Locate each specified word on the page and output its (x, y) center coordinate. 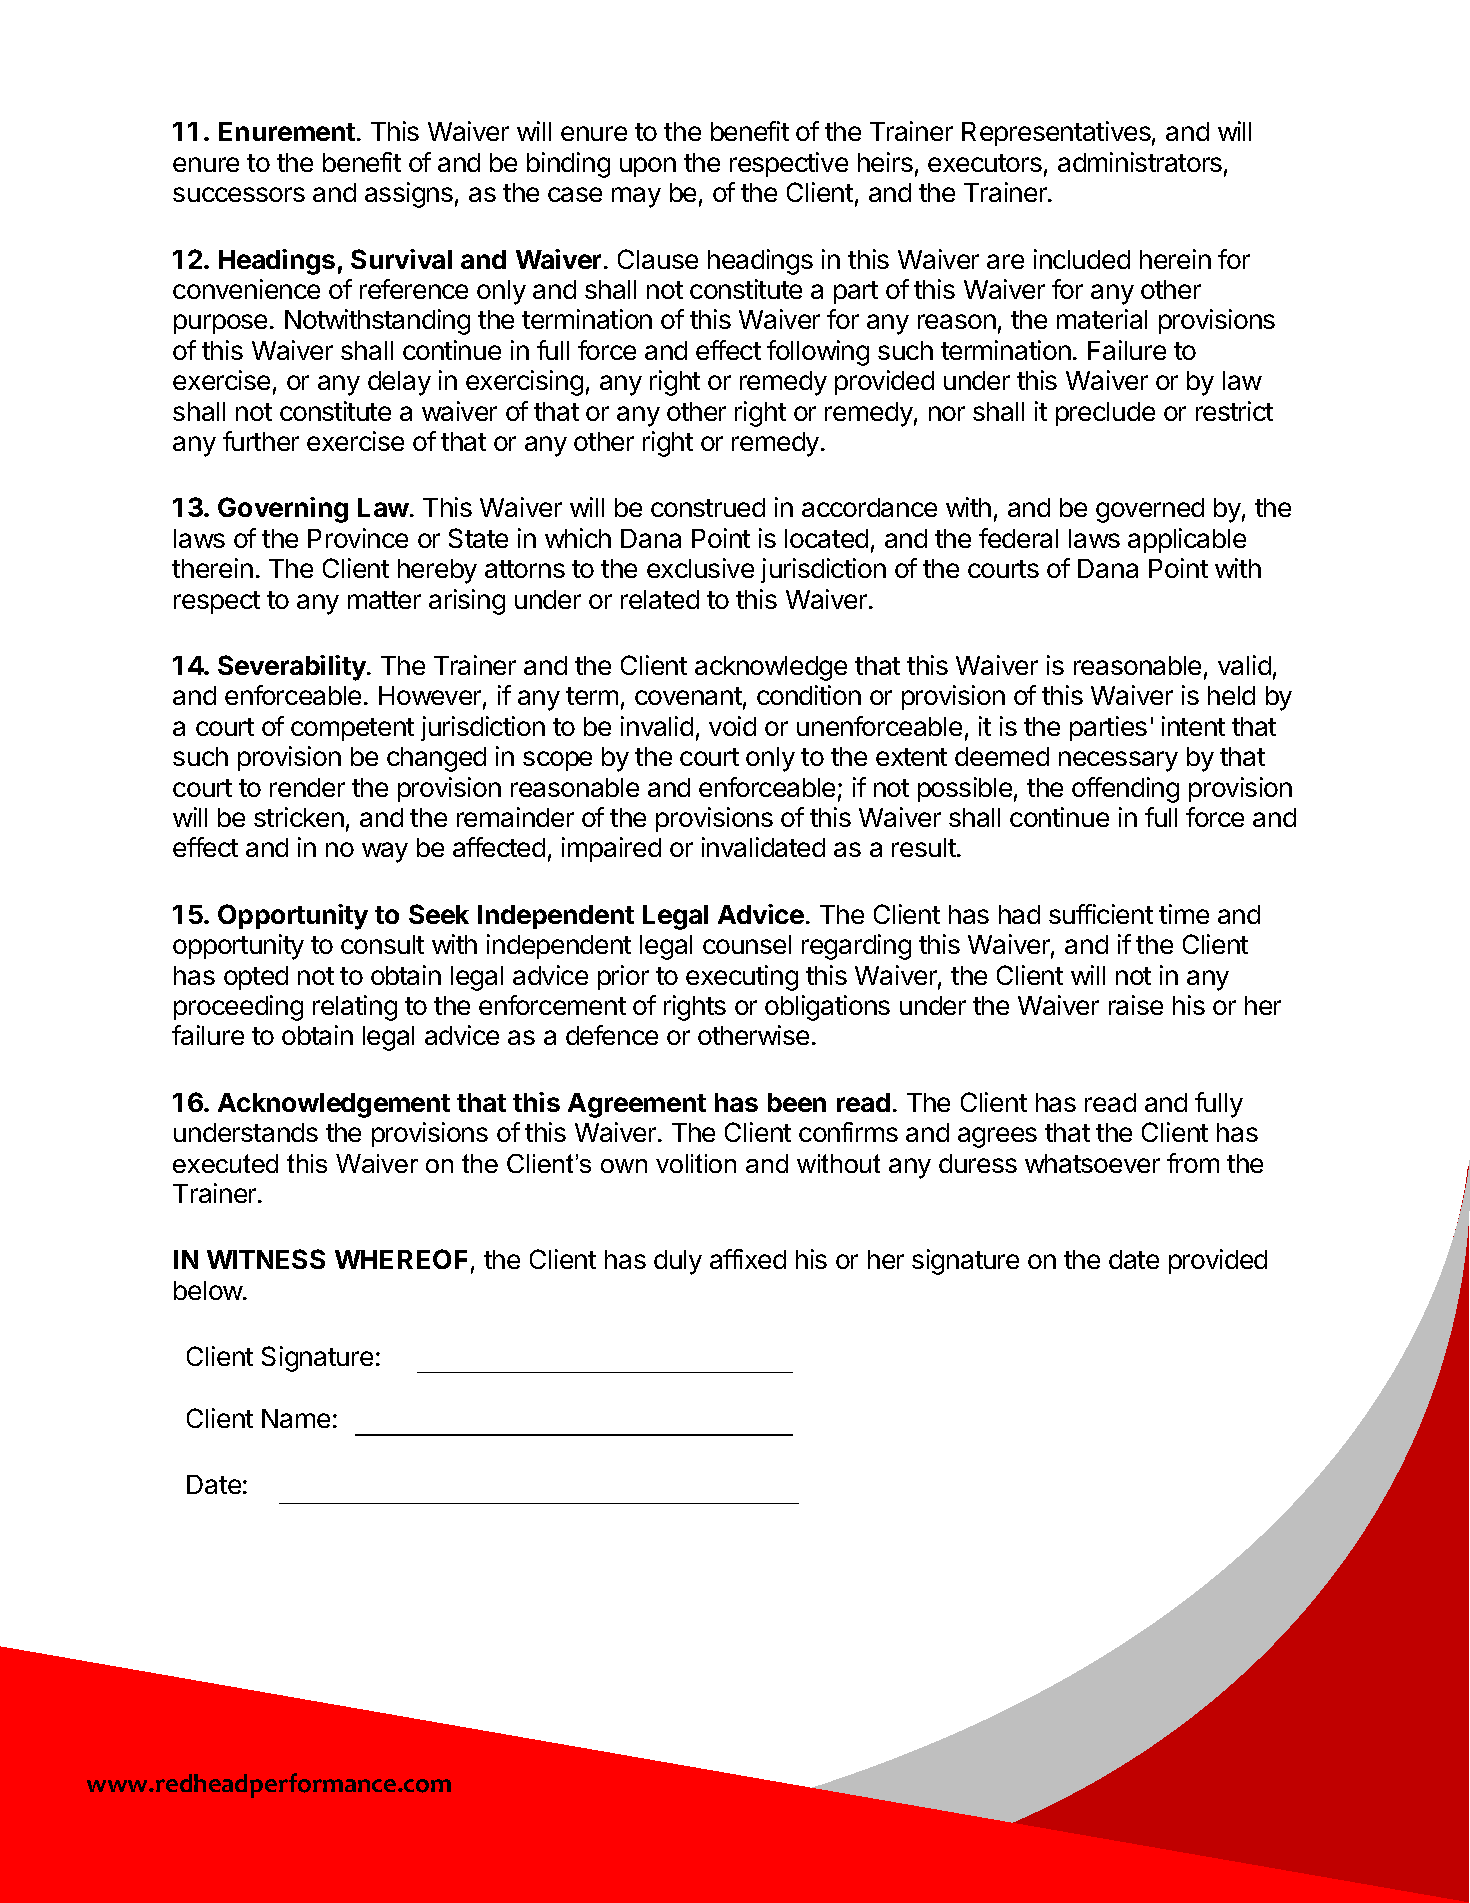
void (732, 726)
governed (1150, 510)
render (307, 787)
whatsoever (1092, 1163)
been (797, 1102)
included (1082, 259)
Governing (283, 510)
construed (708, 507)
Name (296, 1418)
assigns (409, 195)
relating (355, 1008)
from (1193, 1163)
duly (678, 1262)
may (636, 197)
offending (1125, 790)
